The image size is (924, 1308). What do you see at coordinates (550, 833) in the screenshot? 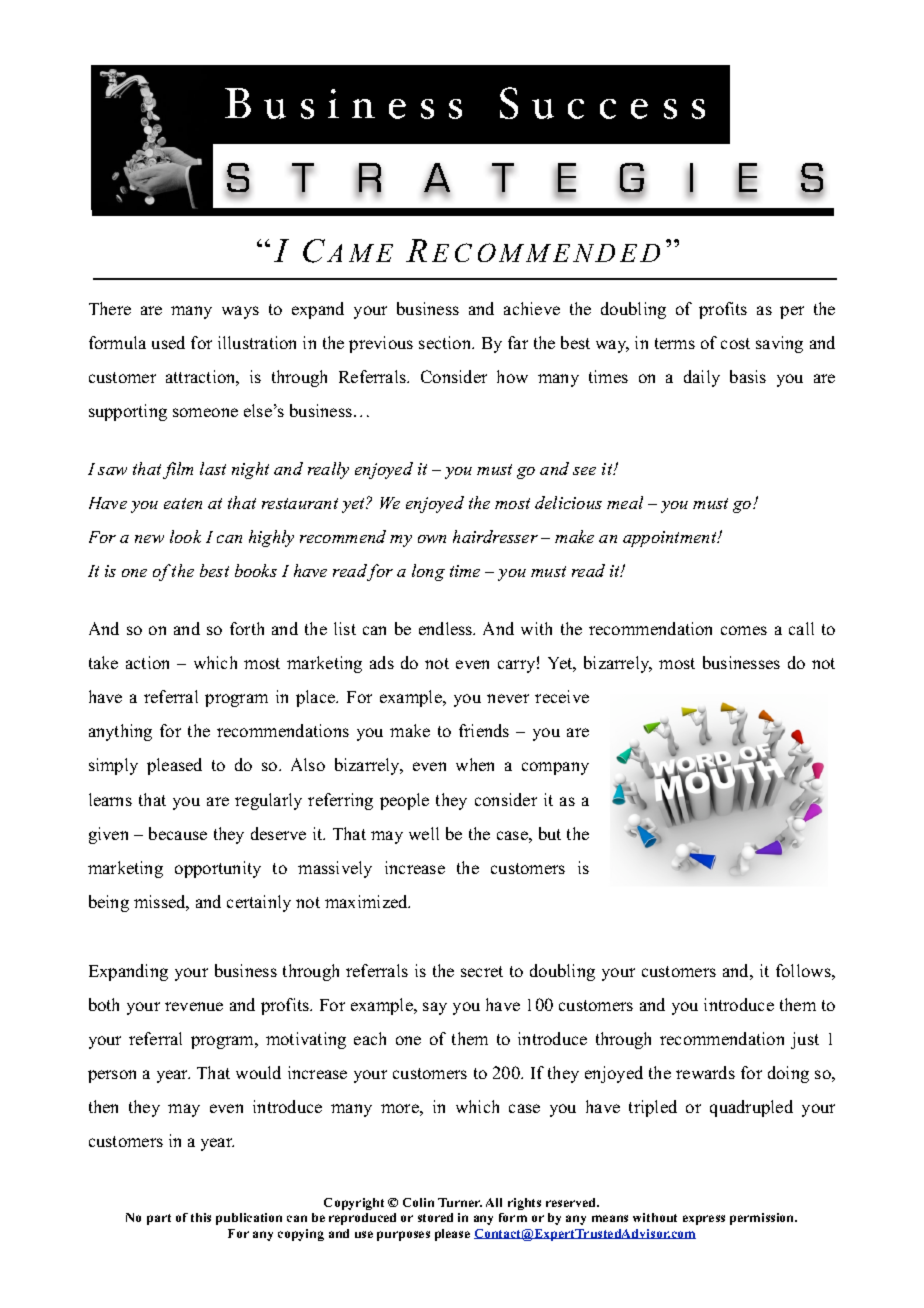
I see `but` at bounding box center [550, 833].
